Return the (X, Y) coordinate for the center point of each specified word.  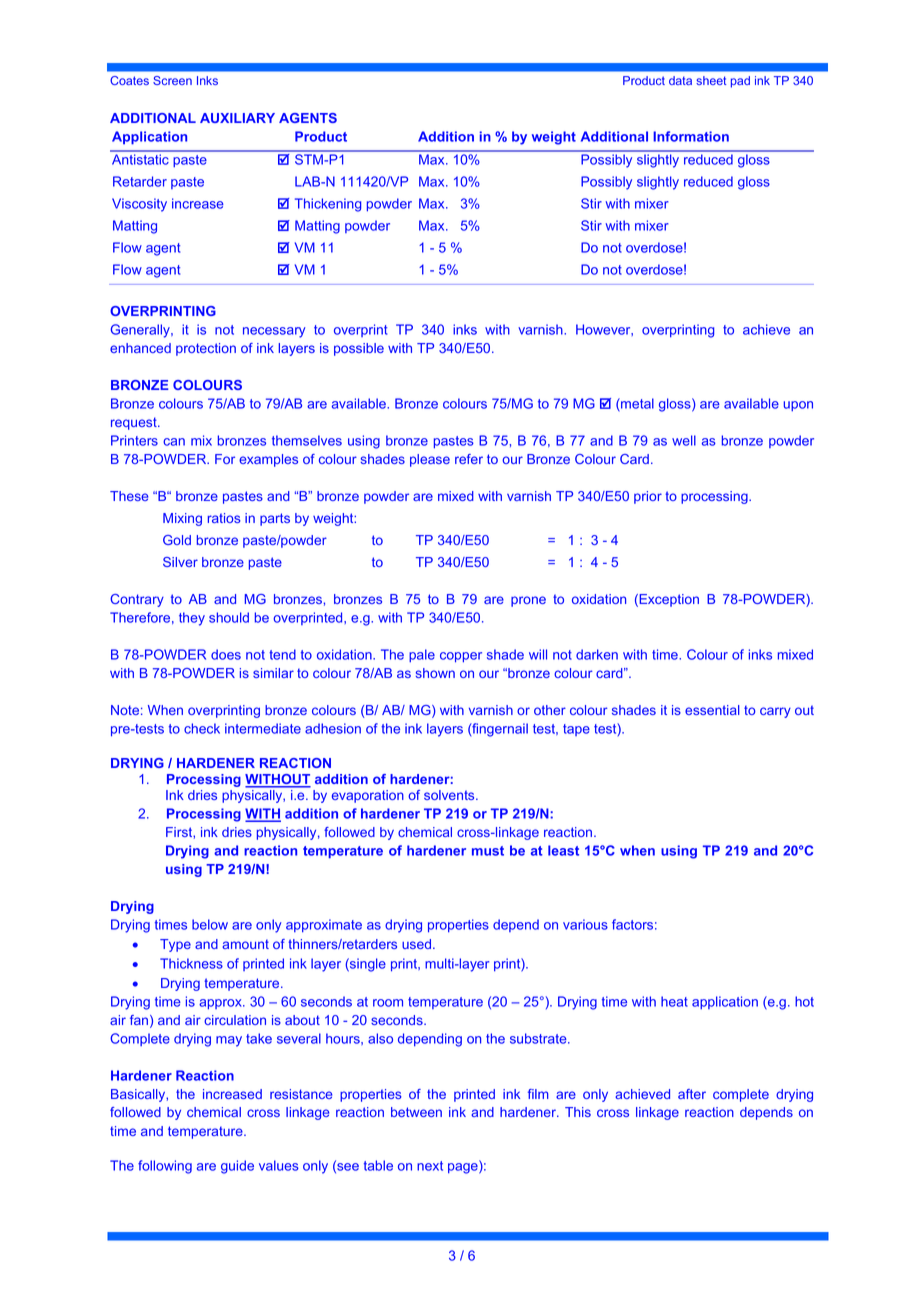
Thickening (328, 205)
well (684, 440)
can (174, 442)
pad (740, 82)
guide (237, 1167)
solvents (450, 795)
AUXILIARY (237, 118)
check (202, 728)
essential (712, 710)
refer (469, 459)
